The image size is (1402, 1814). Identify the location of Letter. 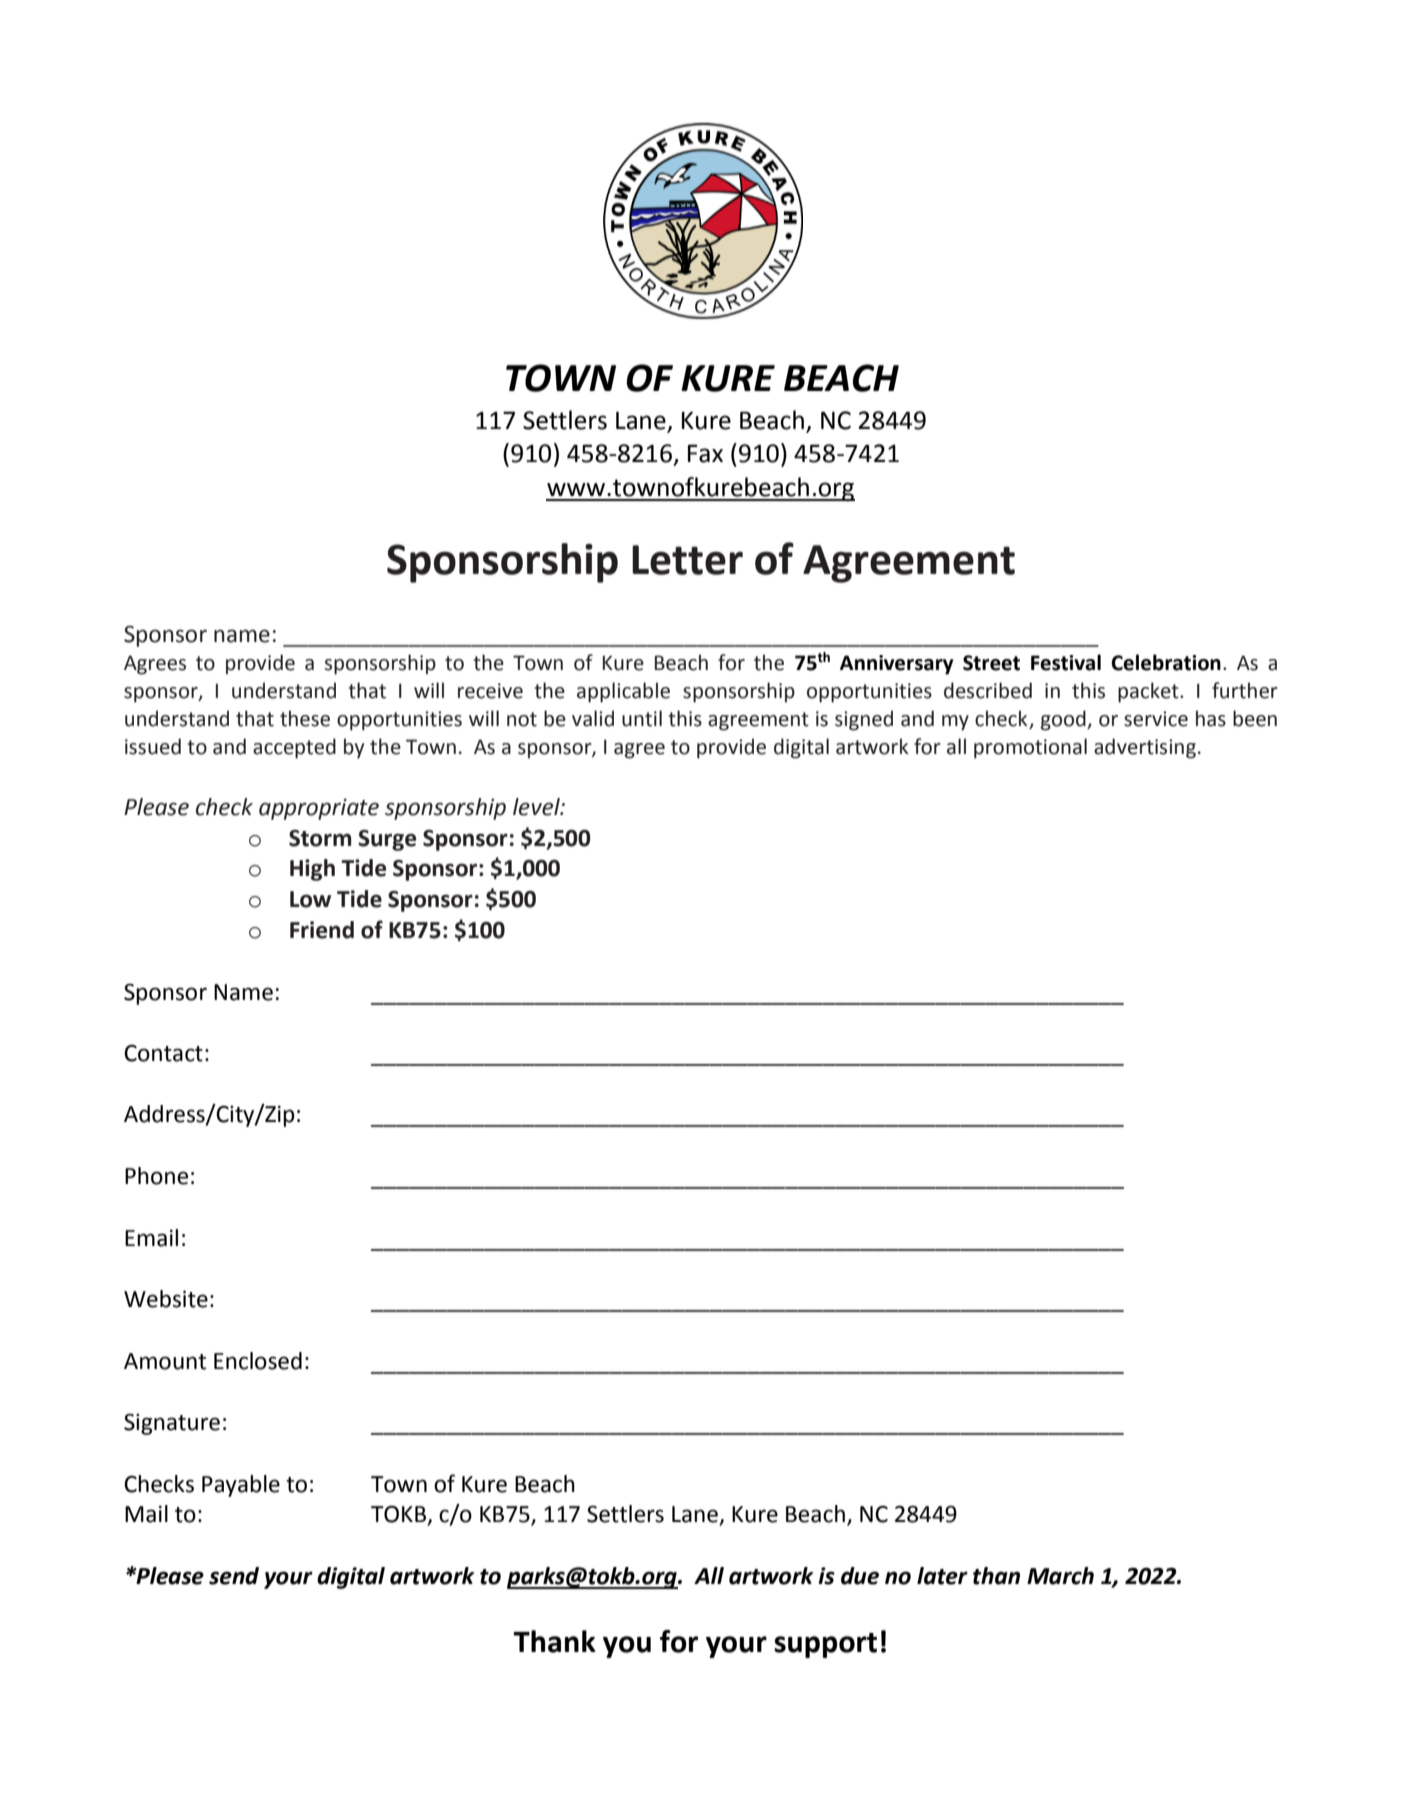
(687, 560).
